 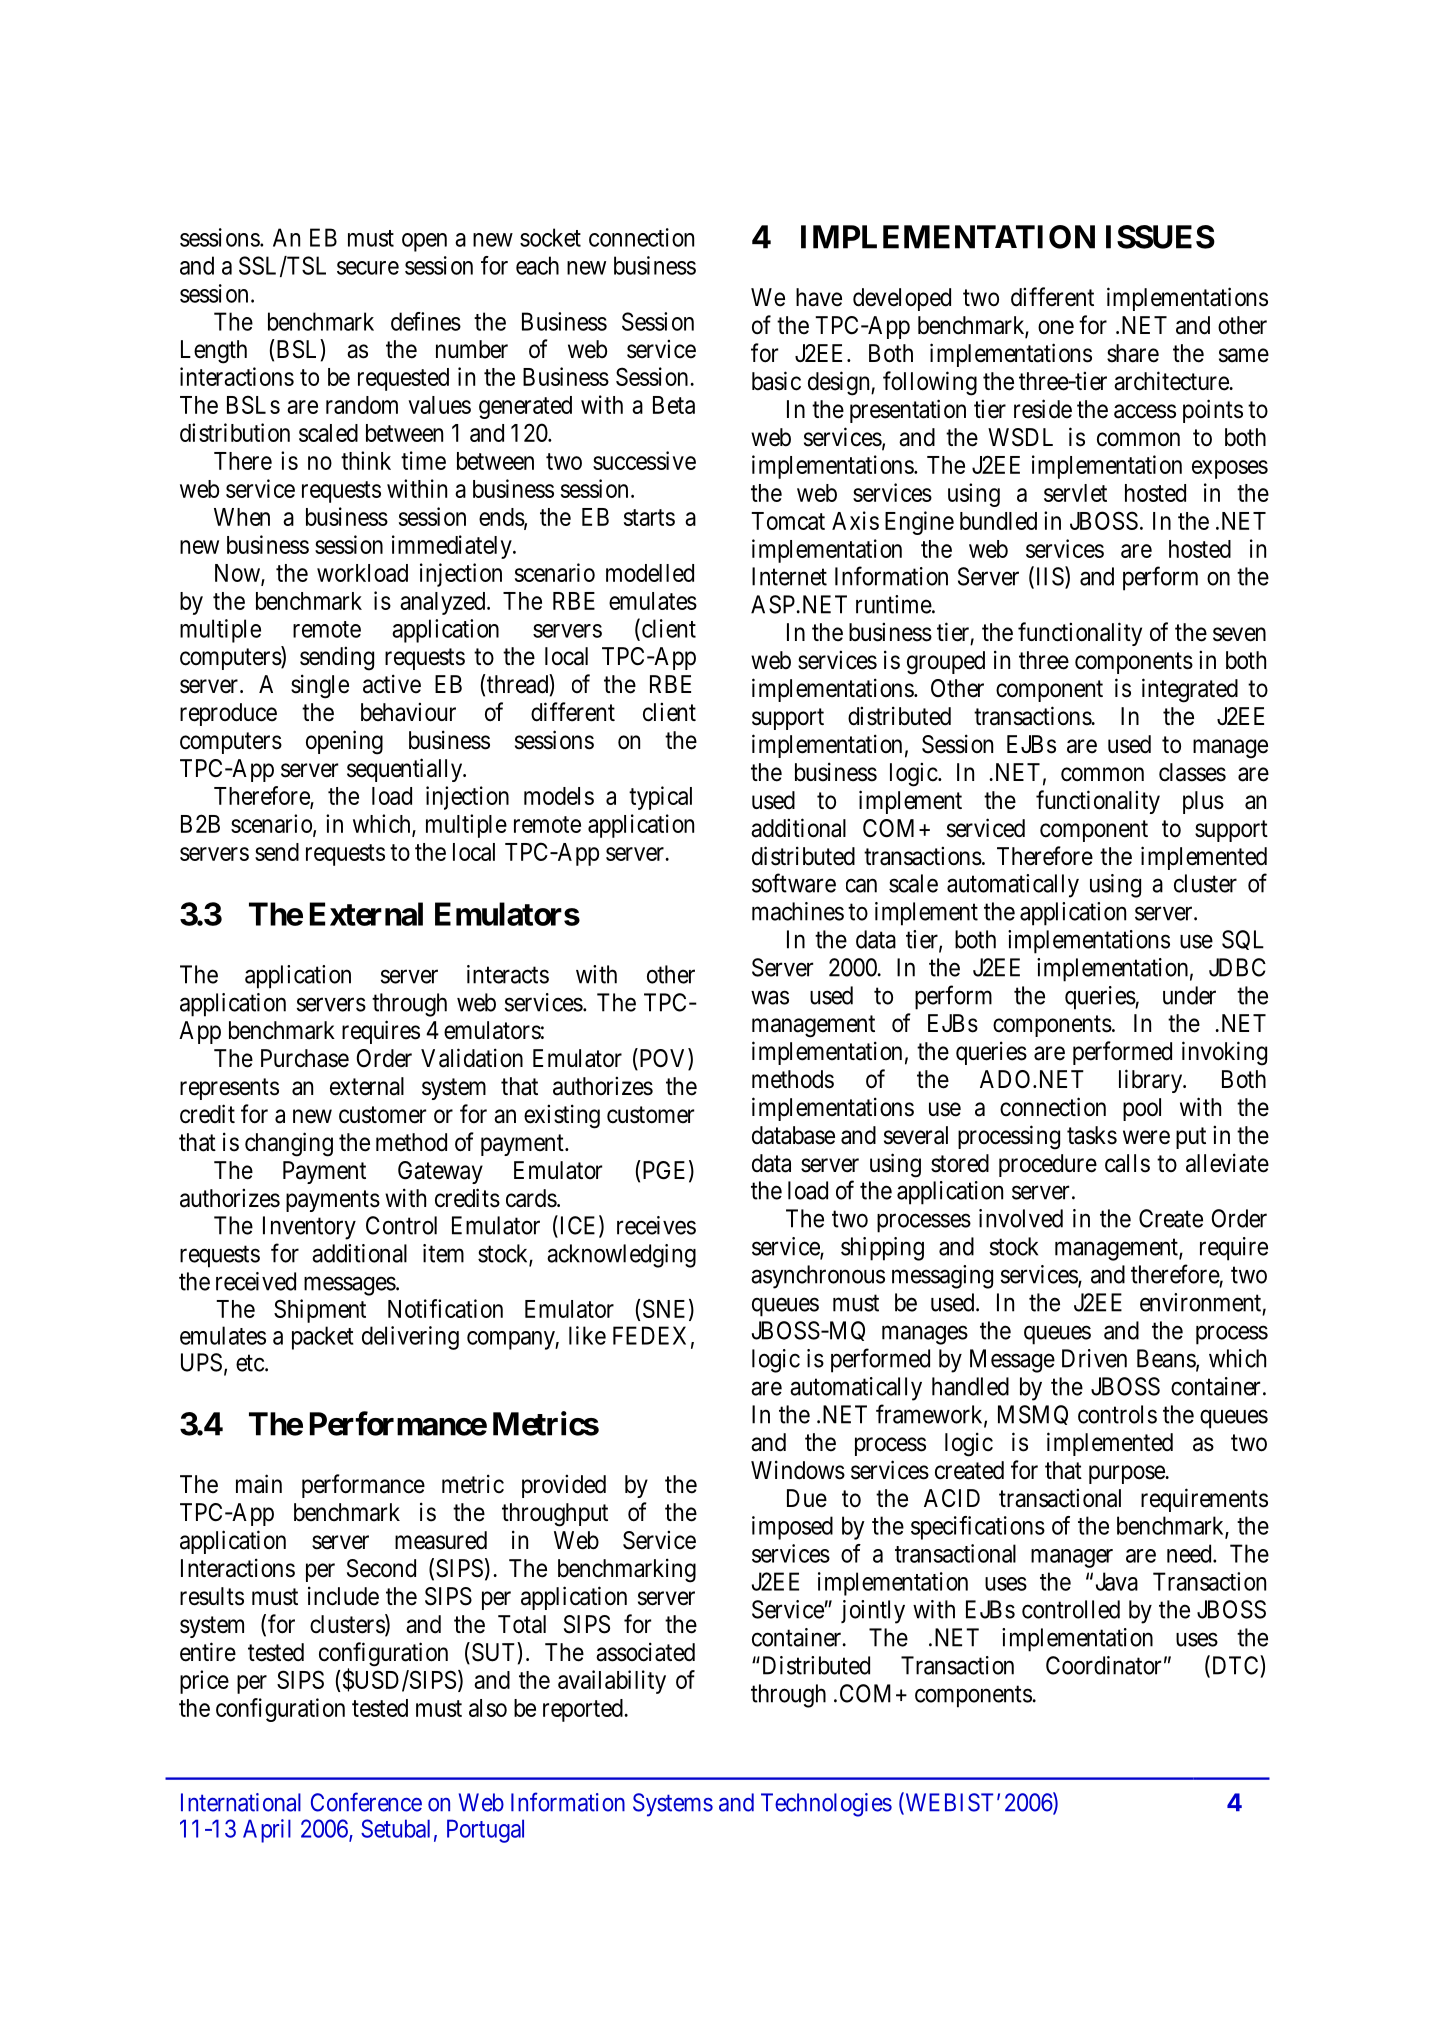 What do you see at coordinates (366, 1802) in the page?
I see `Conference` at bounding box center [366, 1802].
